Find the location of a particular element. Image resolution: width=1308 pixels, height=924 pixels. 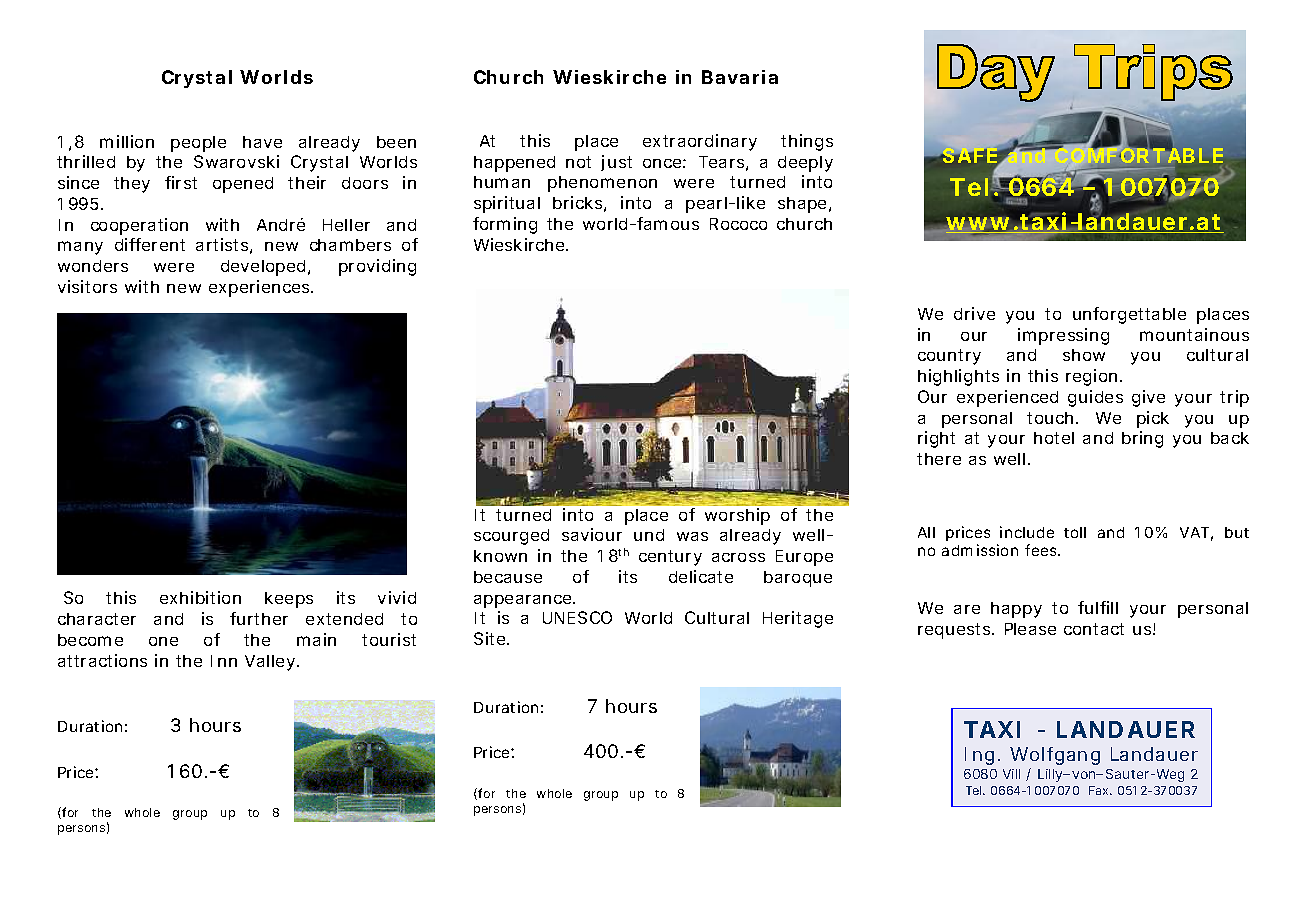

country is located at coordinates (949, 357).
